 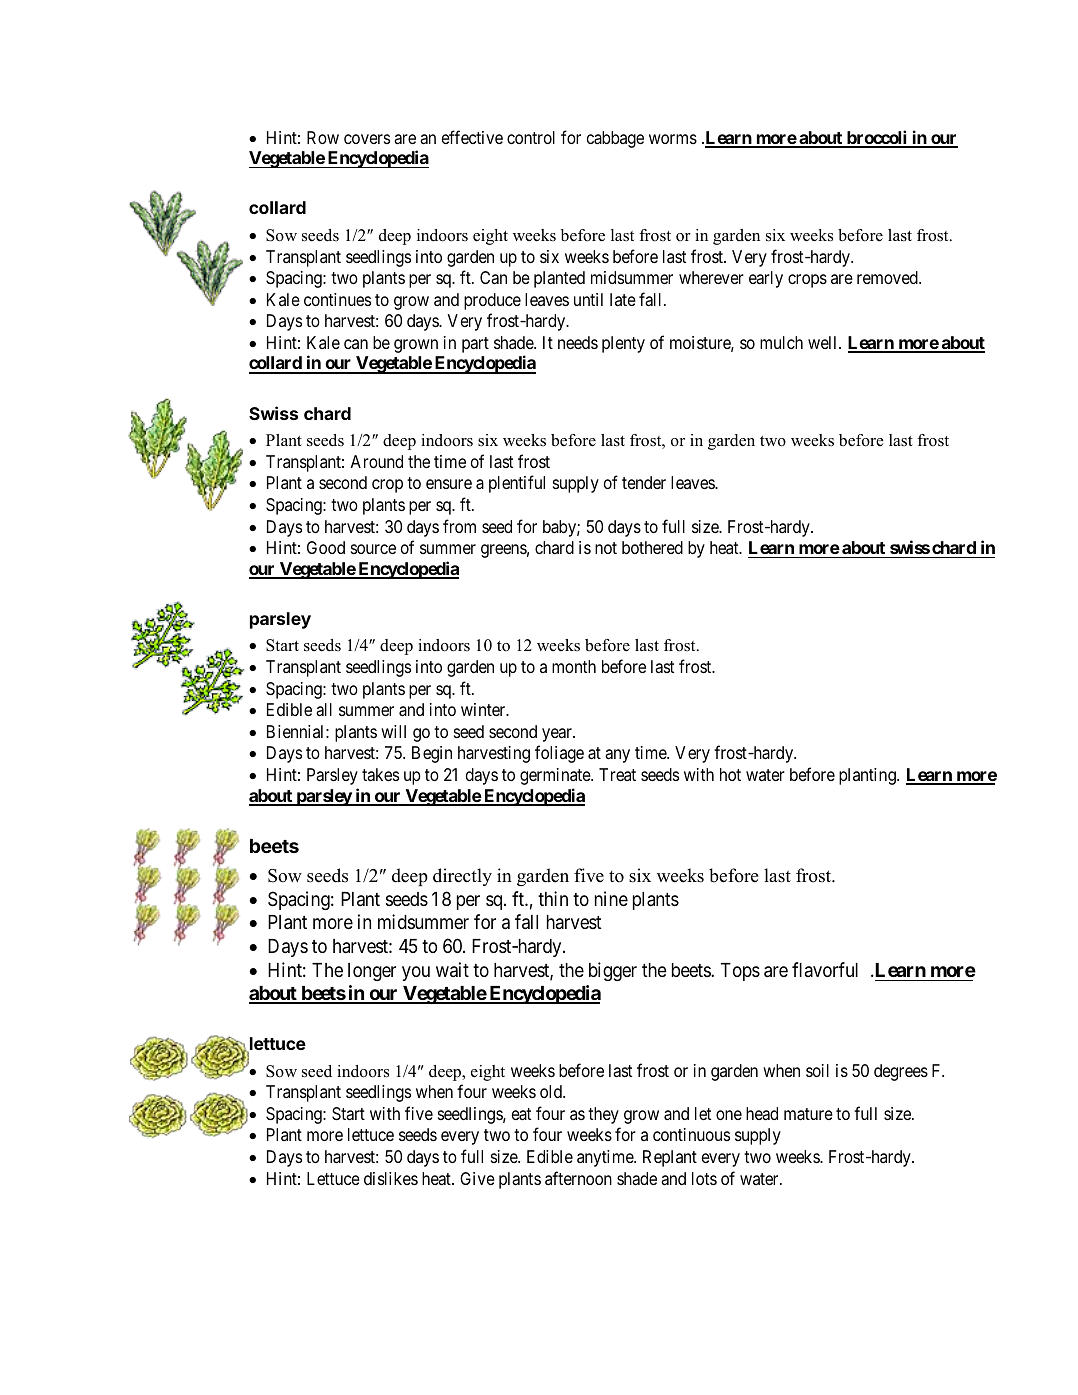 I want to click on Treat, so click(x=617, y=774).
